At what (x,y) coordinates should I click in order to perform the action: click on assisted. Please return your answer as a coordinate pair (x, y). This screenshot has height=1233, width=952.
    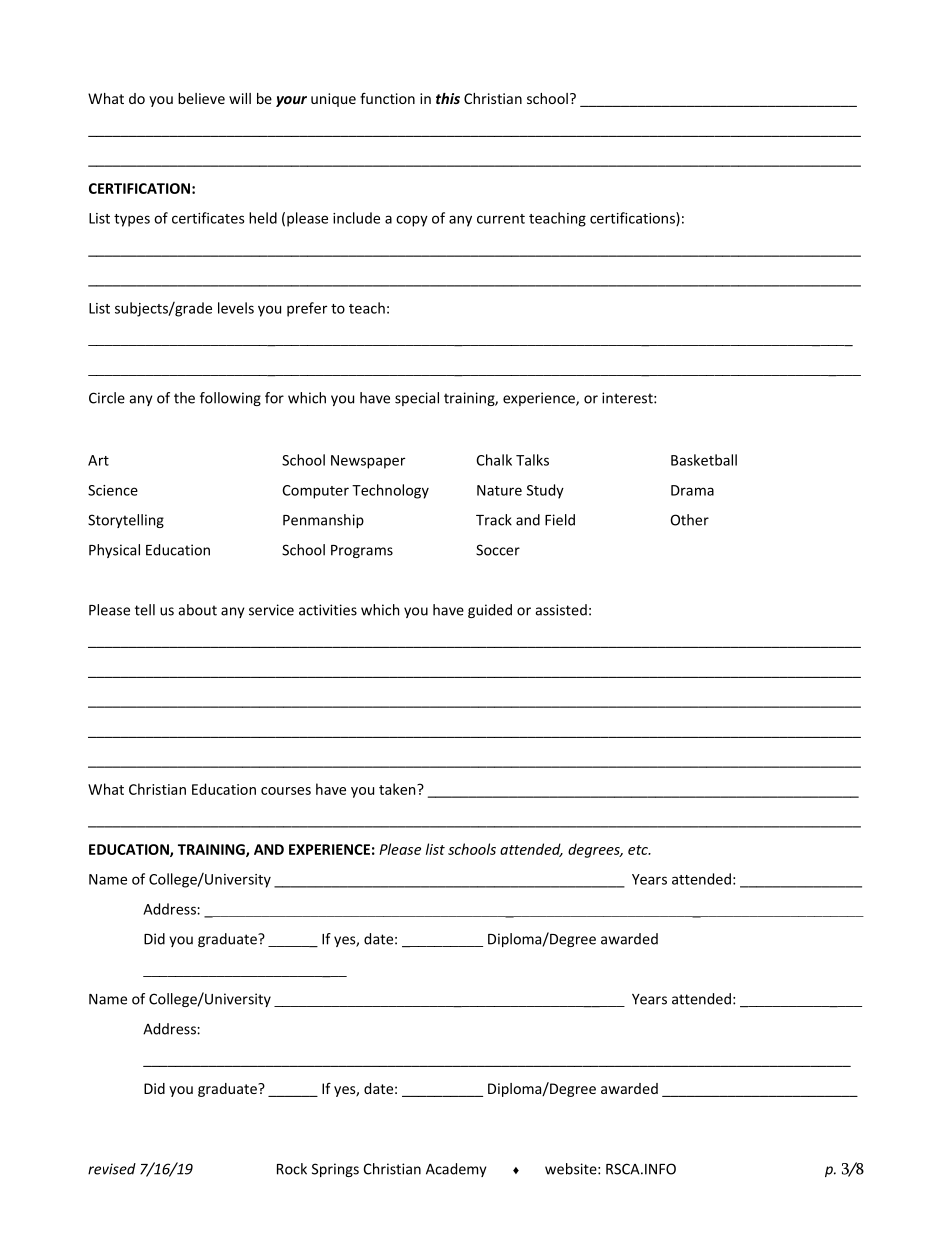
    Looking at the image, I should click on (561, 610).
